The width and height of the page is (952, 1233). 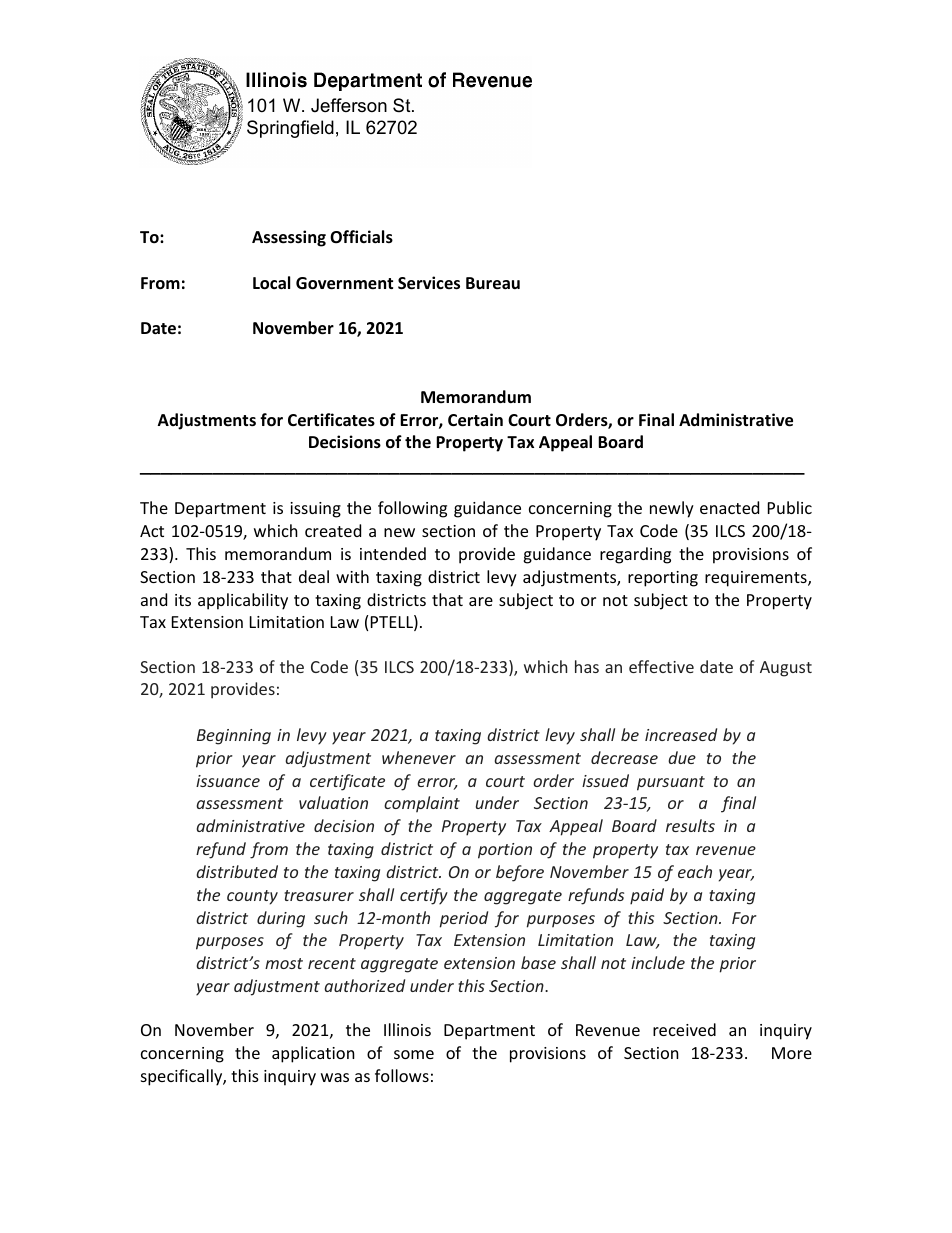 I want to click on some, so click(x=414, y=1054).
